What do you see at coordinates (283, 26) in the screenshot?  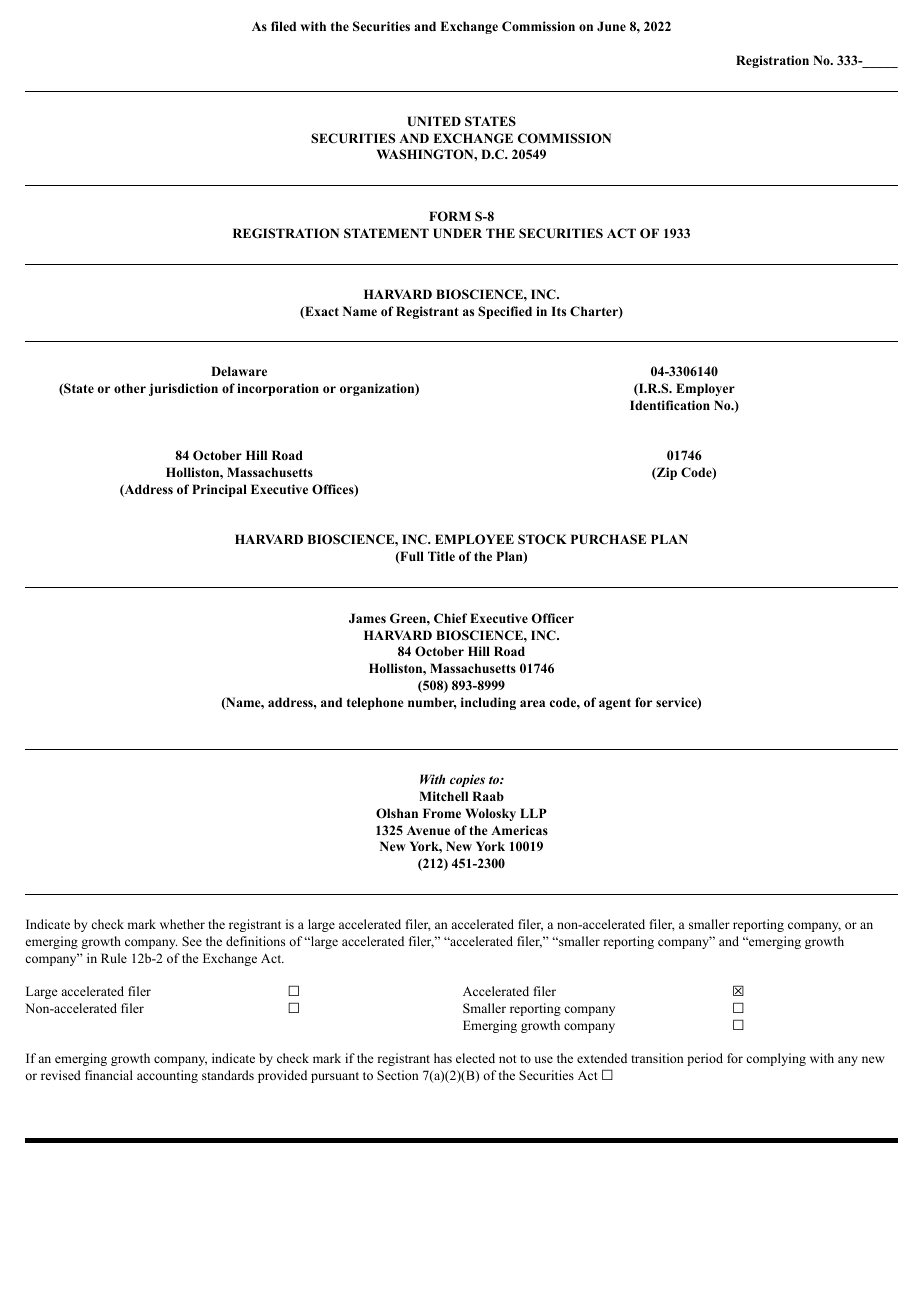 I see `filed` at bounding box center [283, 26].
